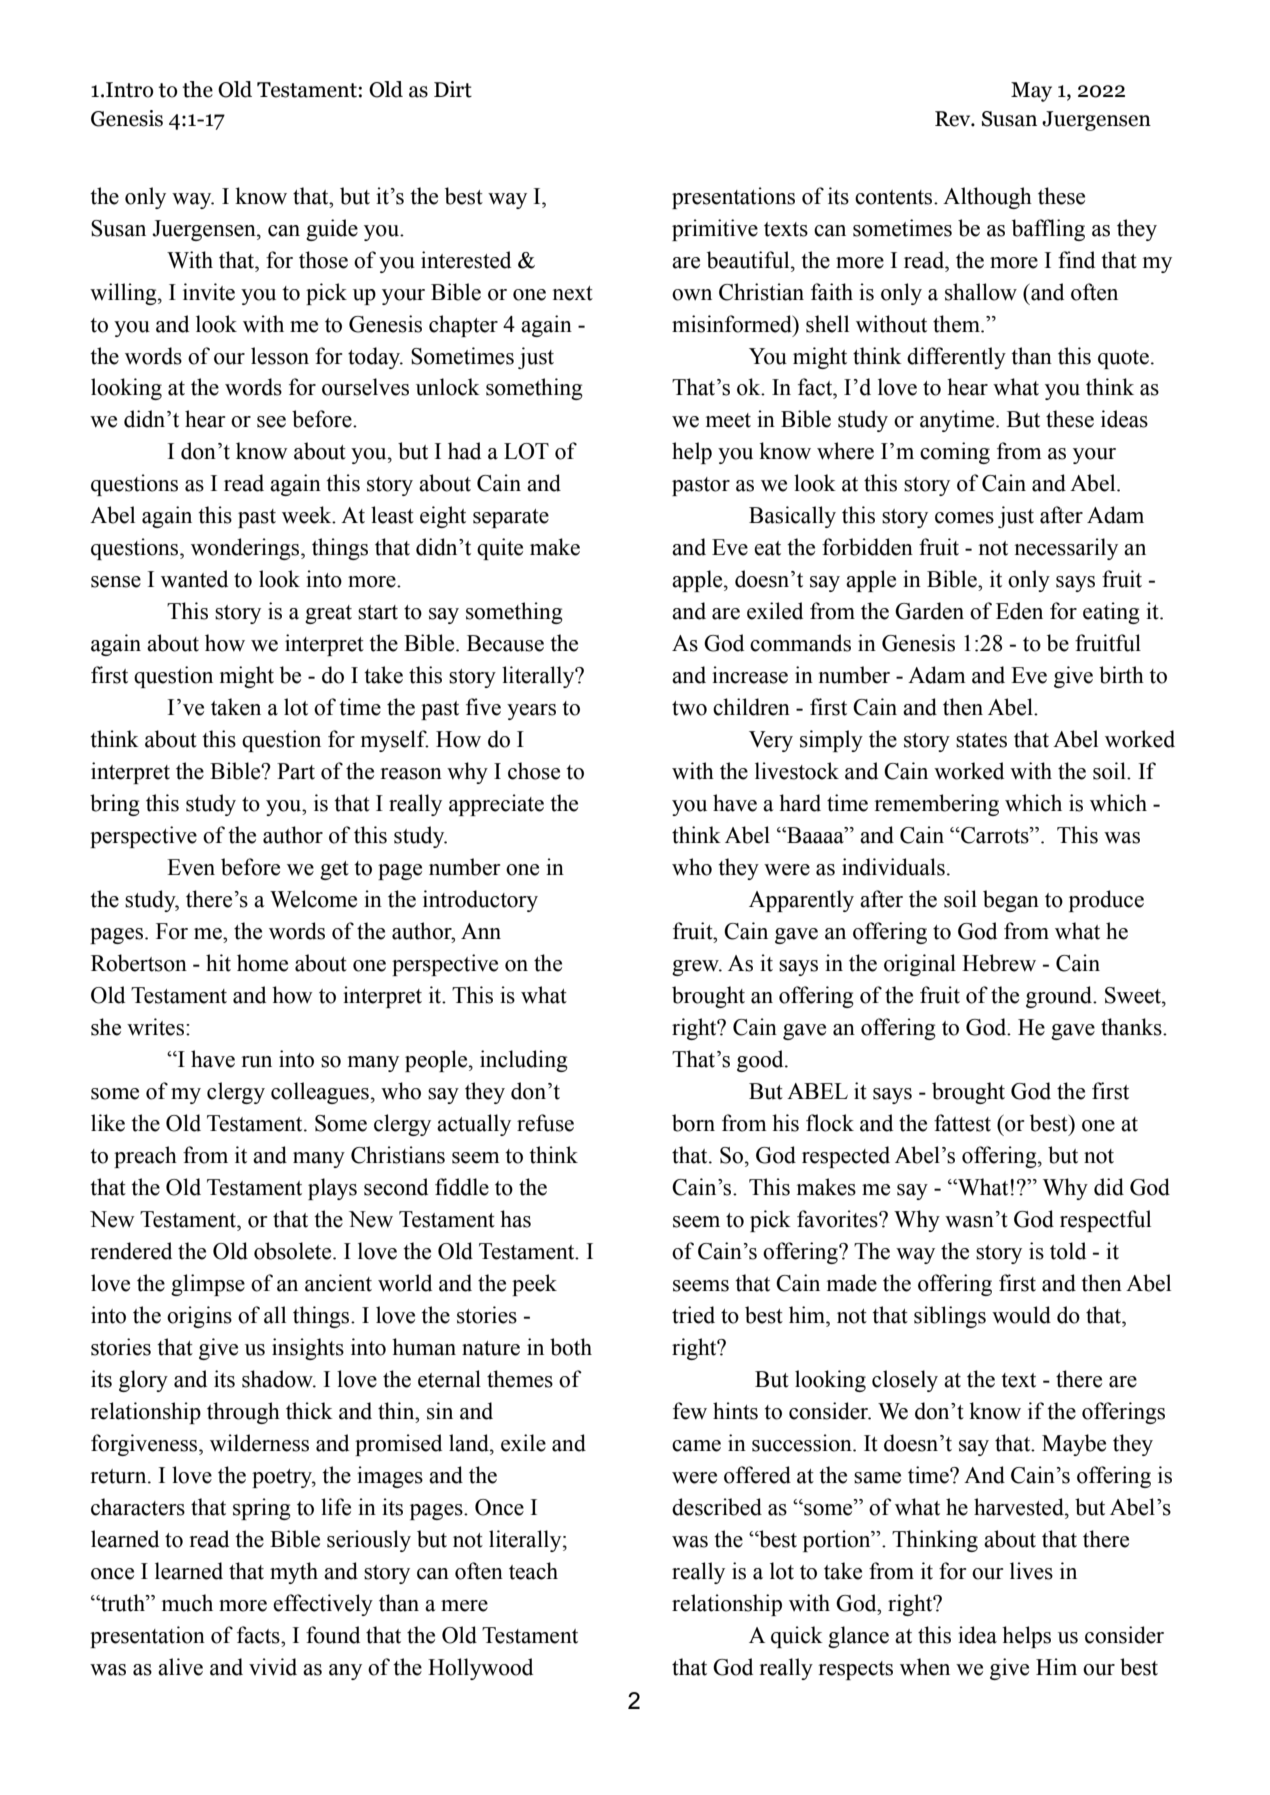 The width and height of the screenshot is (1270, 1795). Describe the element at coordinates (187, 1603) in the screenshot. I see `much` at that location.
